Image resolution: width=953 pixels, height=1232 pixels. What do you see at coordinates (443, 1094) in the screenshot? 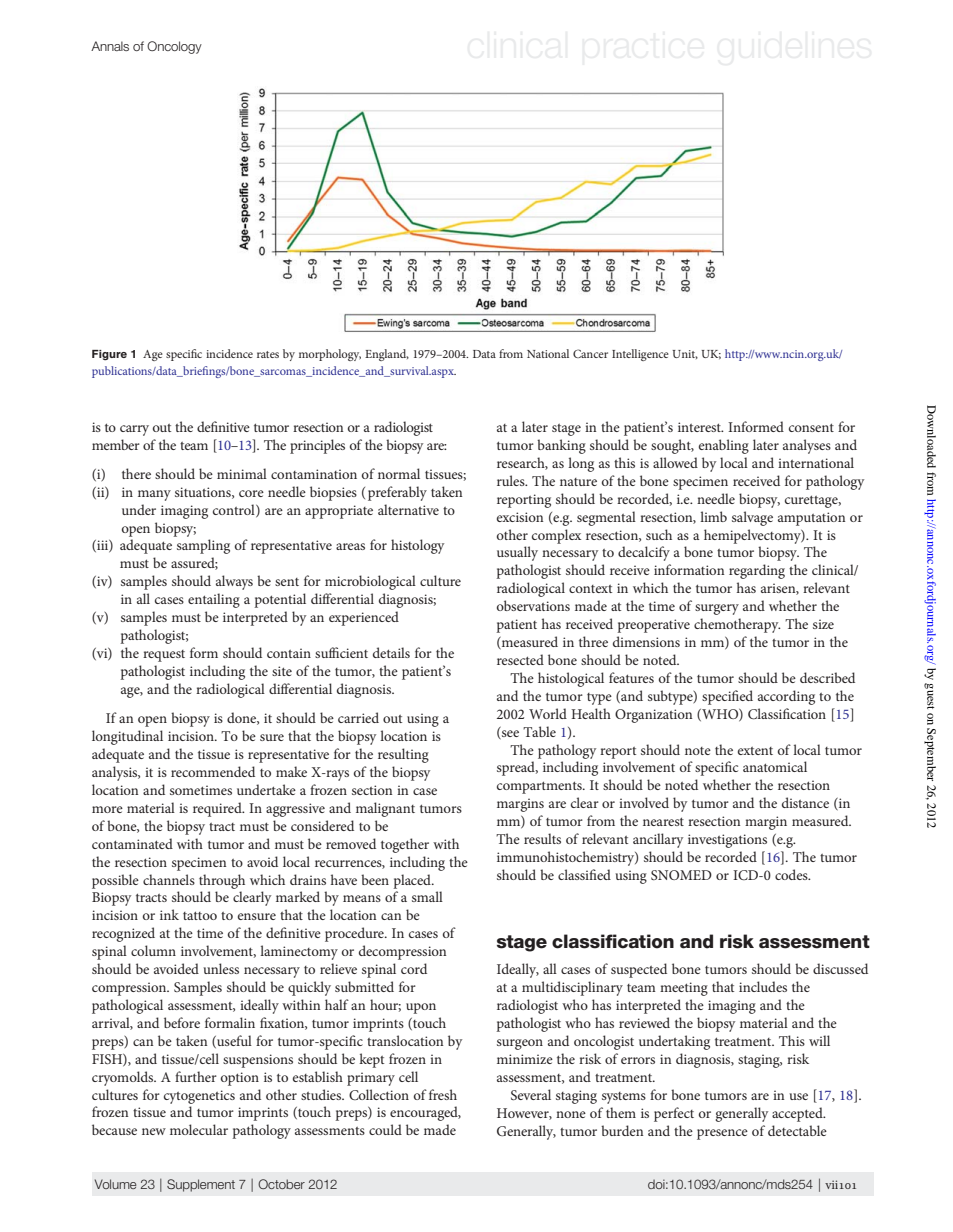
I see `fresh` at bounding box center [443, 1094].
